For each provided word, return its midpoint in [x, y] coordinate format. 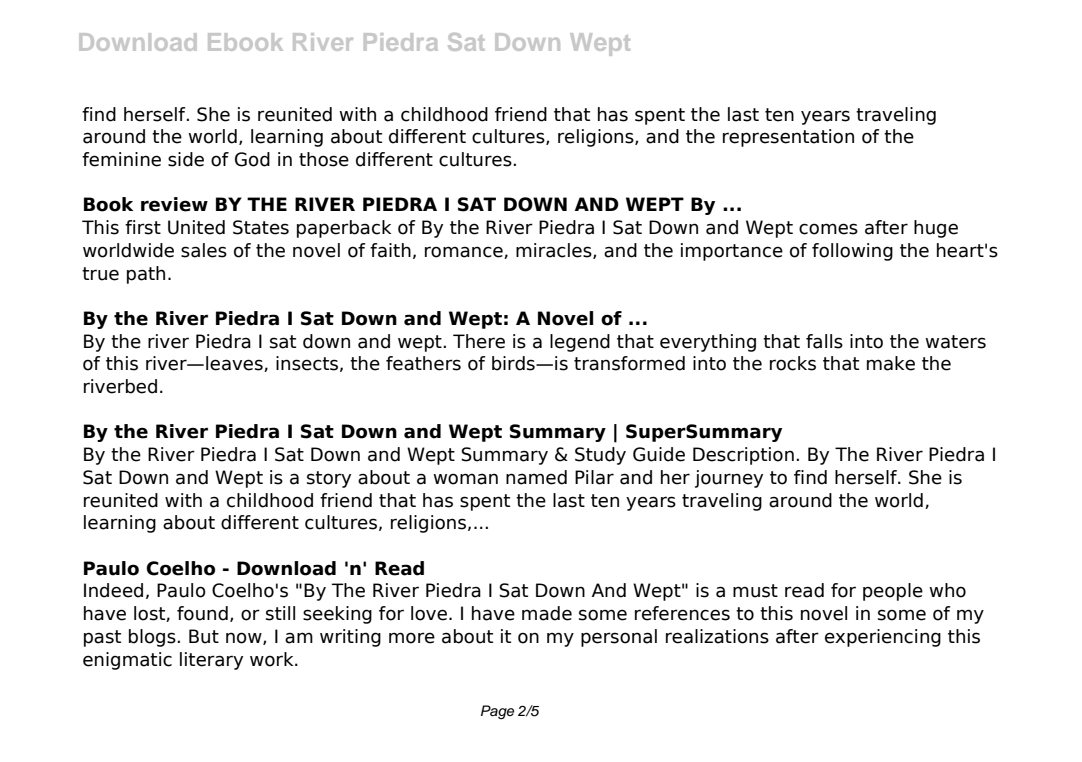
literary [211, 661]
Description [743, 456]
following [852, 252]
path [146, 275]
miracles [555, 251]
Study [600, 456]
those [324, 159]
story [329, 479]
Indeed [113, 590]
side [186, 159]
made [547, 613]
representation [788, 138]
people [893, 592]
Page [497, 712]
